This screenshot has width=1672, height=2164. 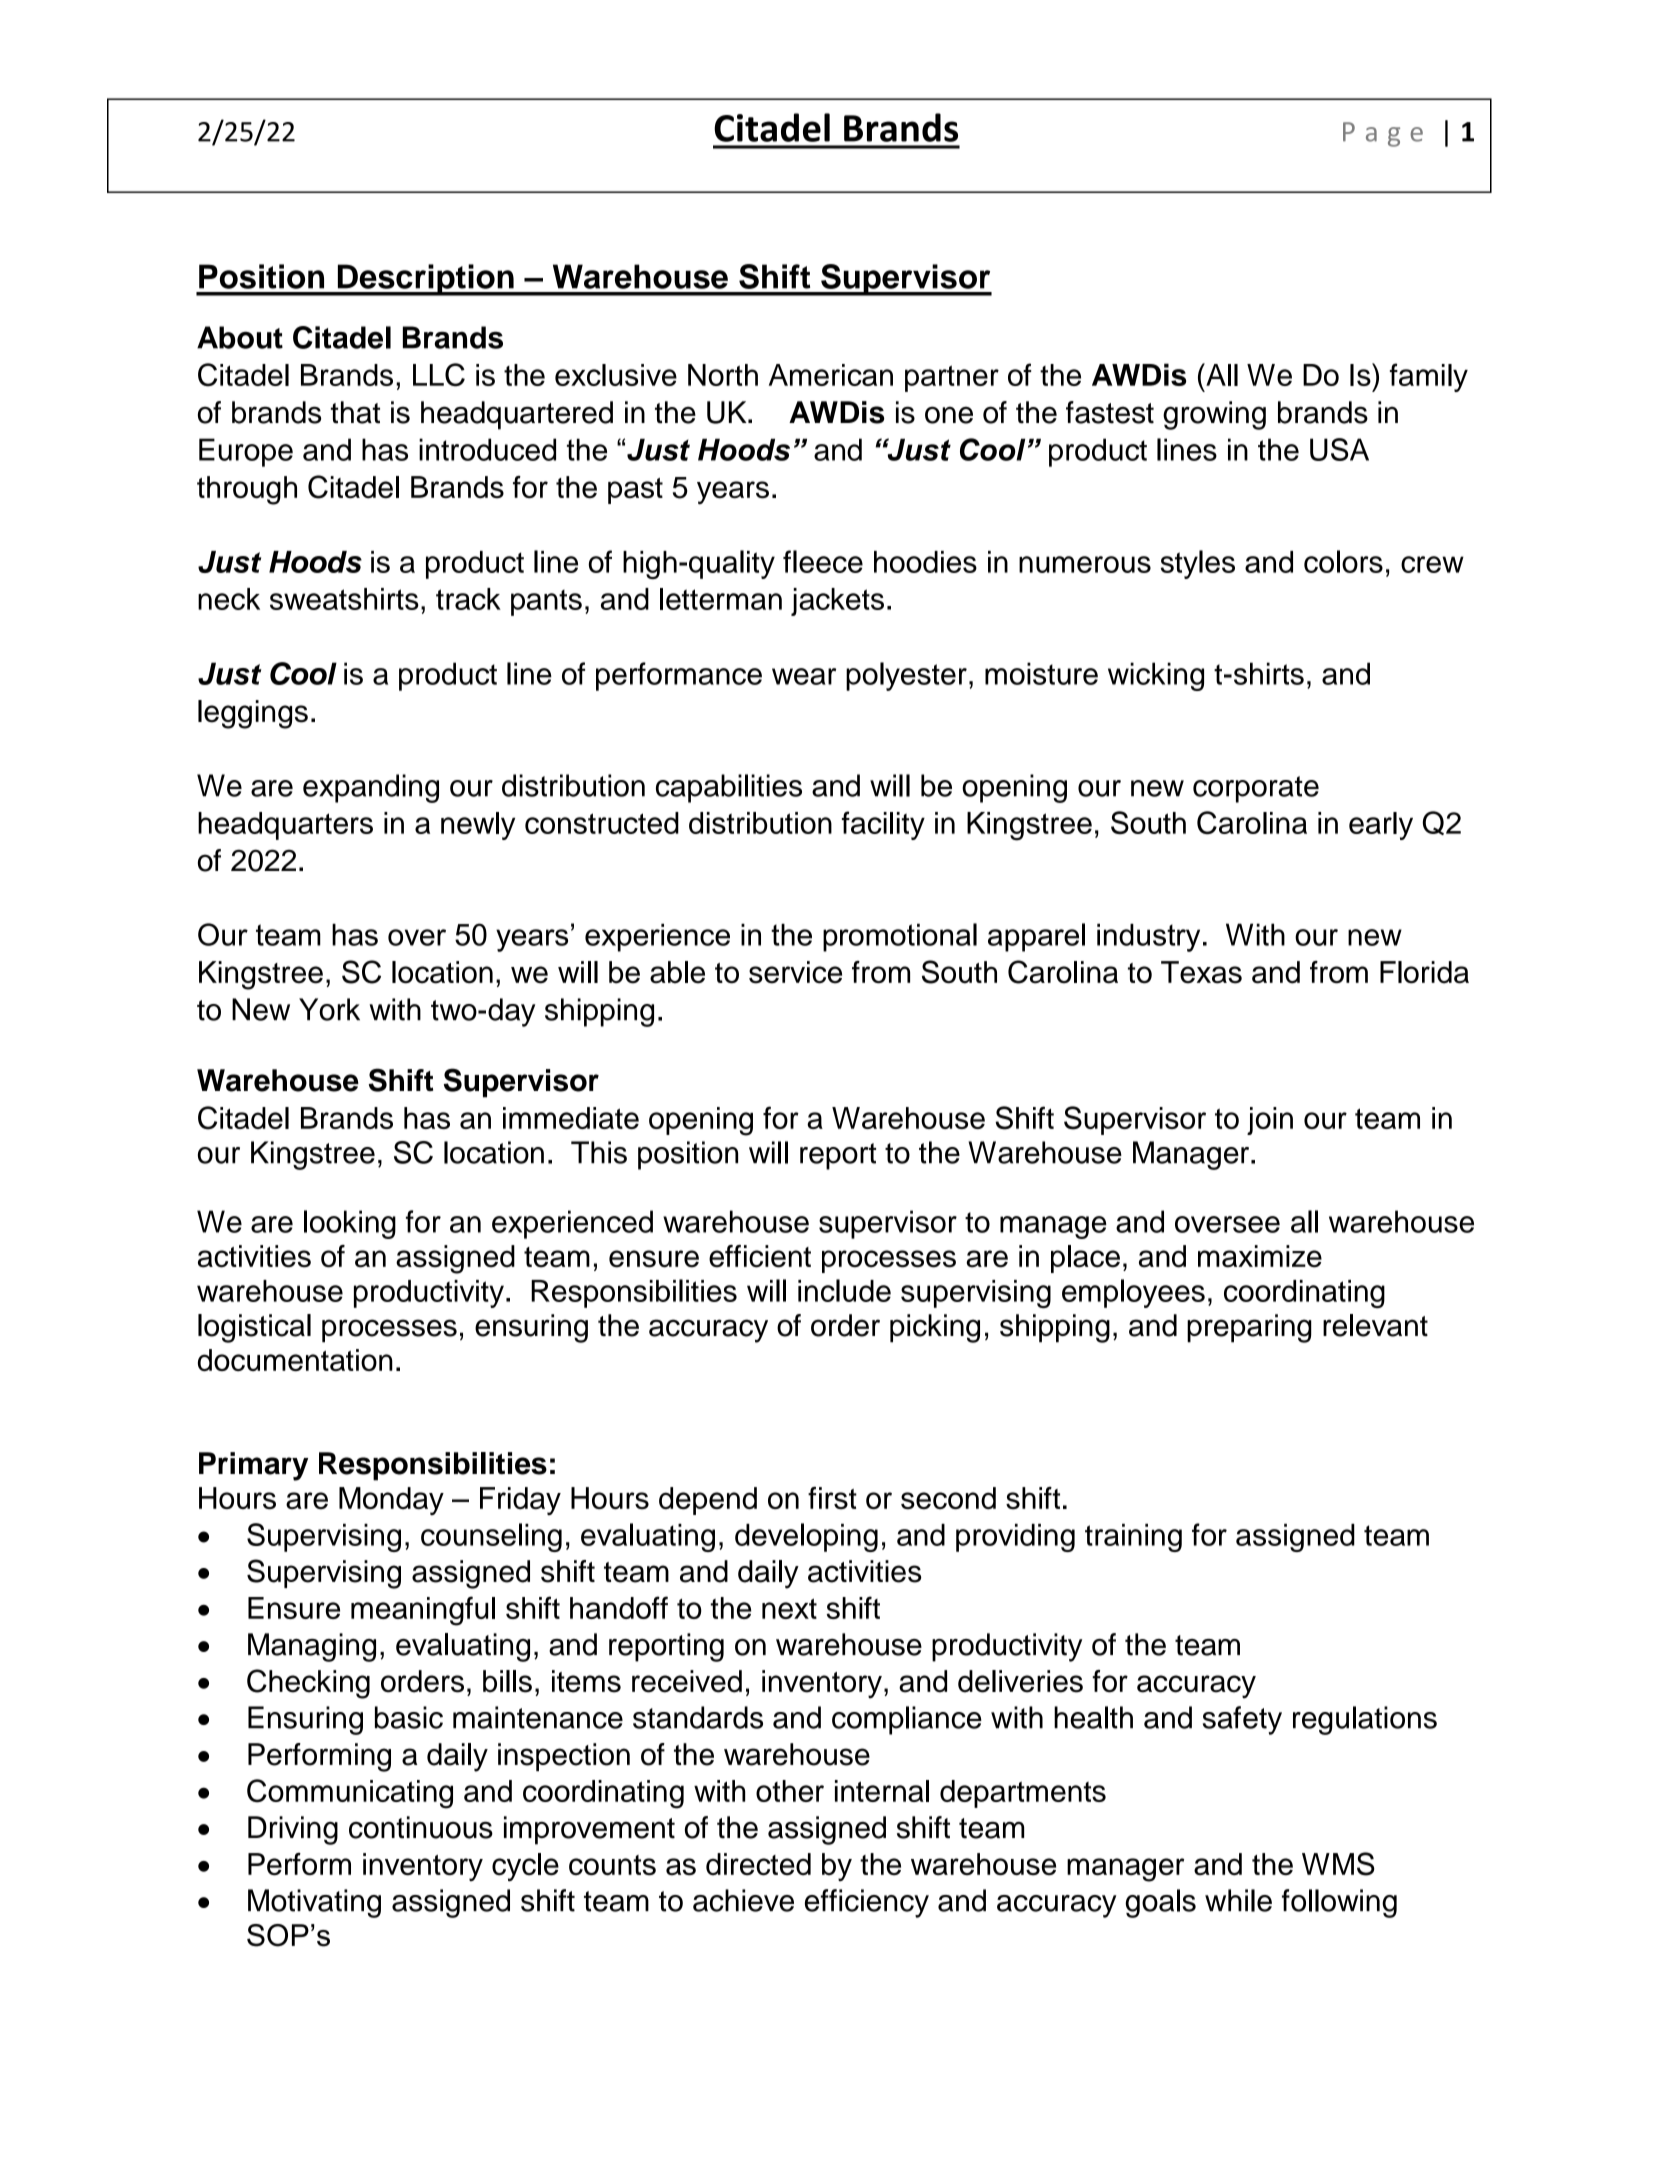 What do you see at coordinates (1338, 1864) in the screenshot?
I see `WMS` at bounding box center [1338, 1864].
